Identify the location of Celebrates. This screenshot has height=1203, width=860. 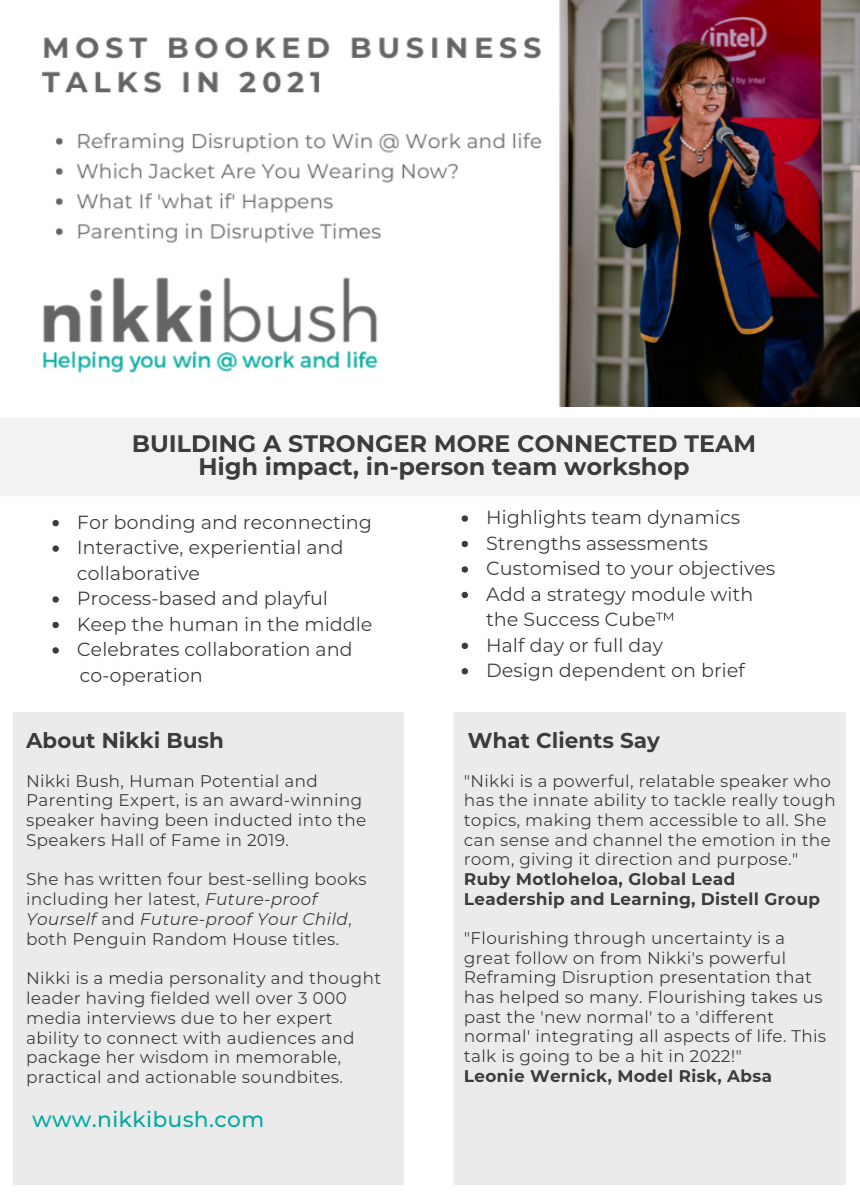
(128, 649).
